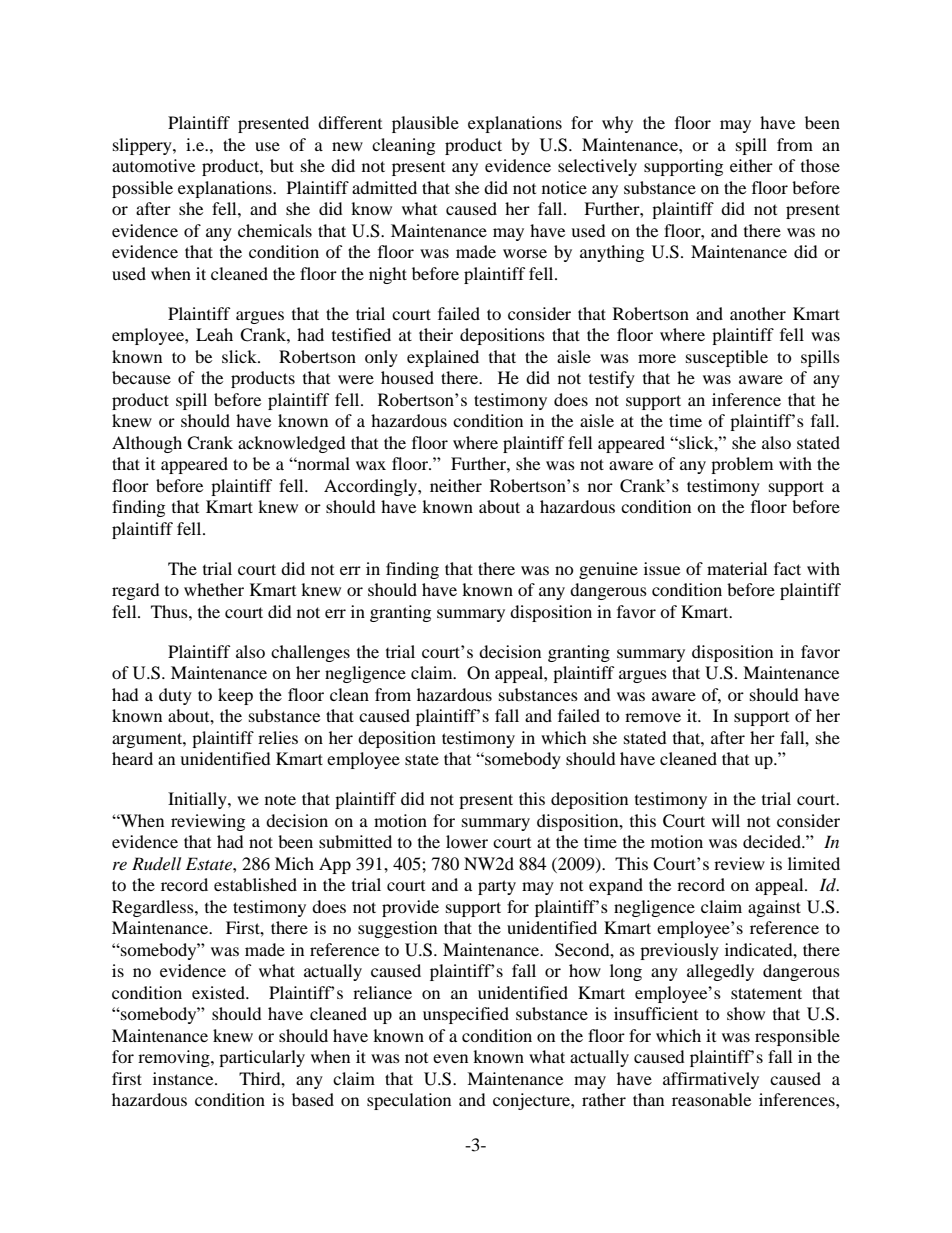  What do you see at coordinates (653, 717) in the image?
I see `remove` at bounding box center [653, 717].
